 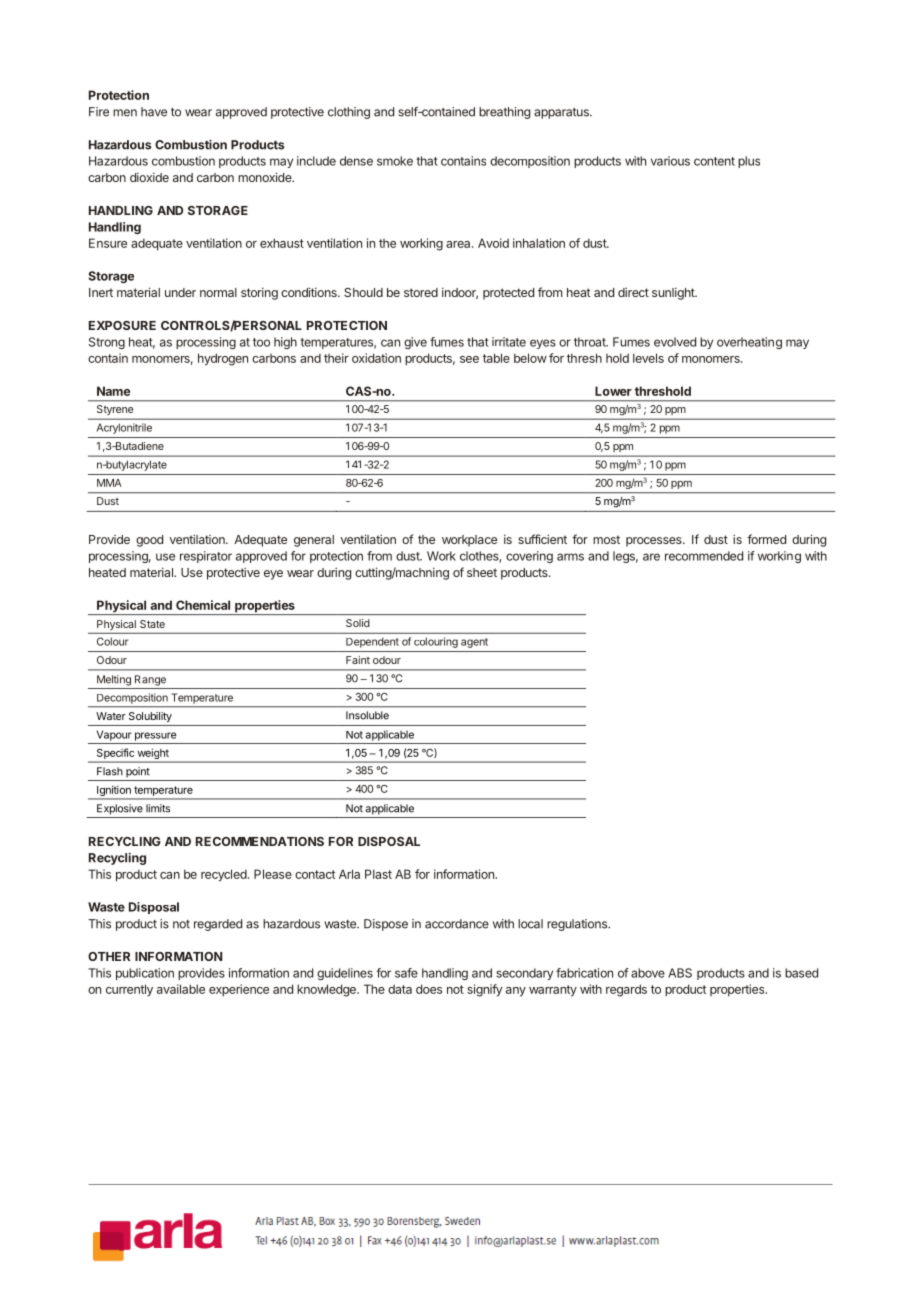 I want to click on respirator, so click(x=206, y=557).
